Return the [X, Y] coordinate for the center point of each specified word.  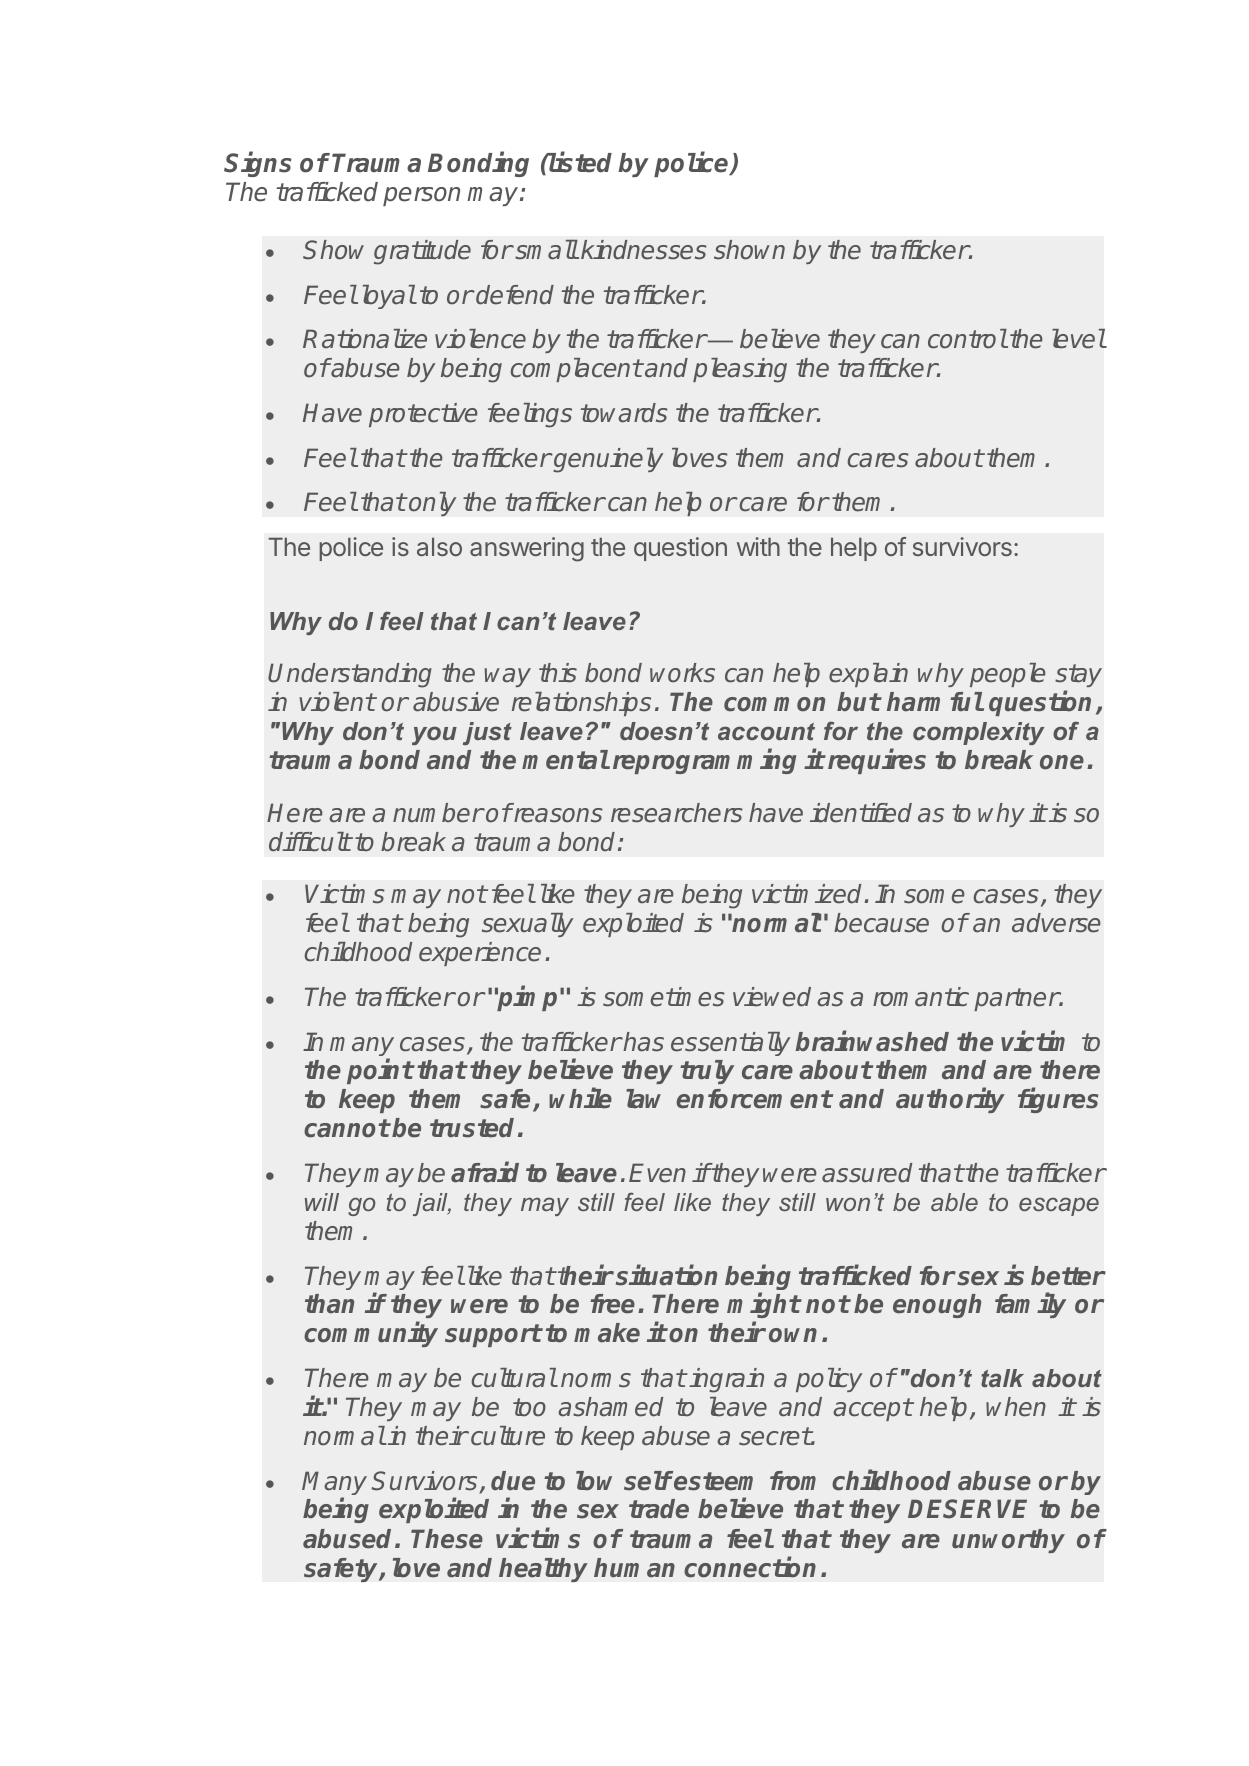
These [447, 1539]
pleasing [740, 370]
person [421, 196]
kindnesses [644, 250]
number [438, 813]
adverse [1056, 923]
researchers [677, 813]
